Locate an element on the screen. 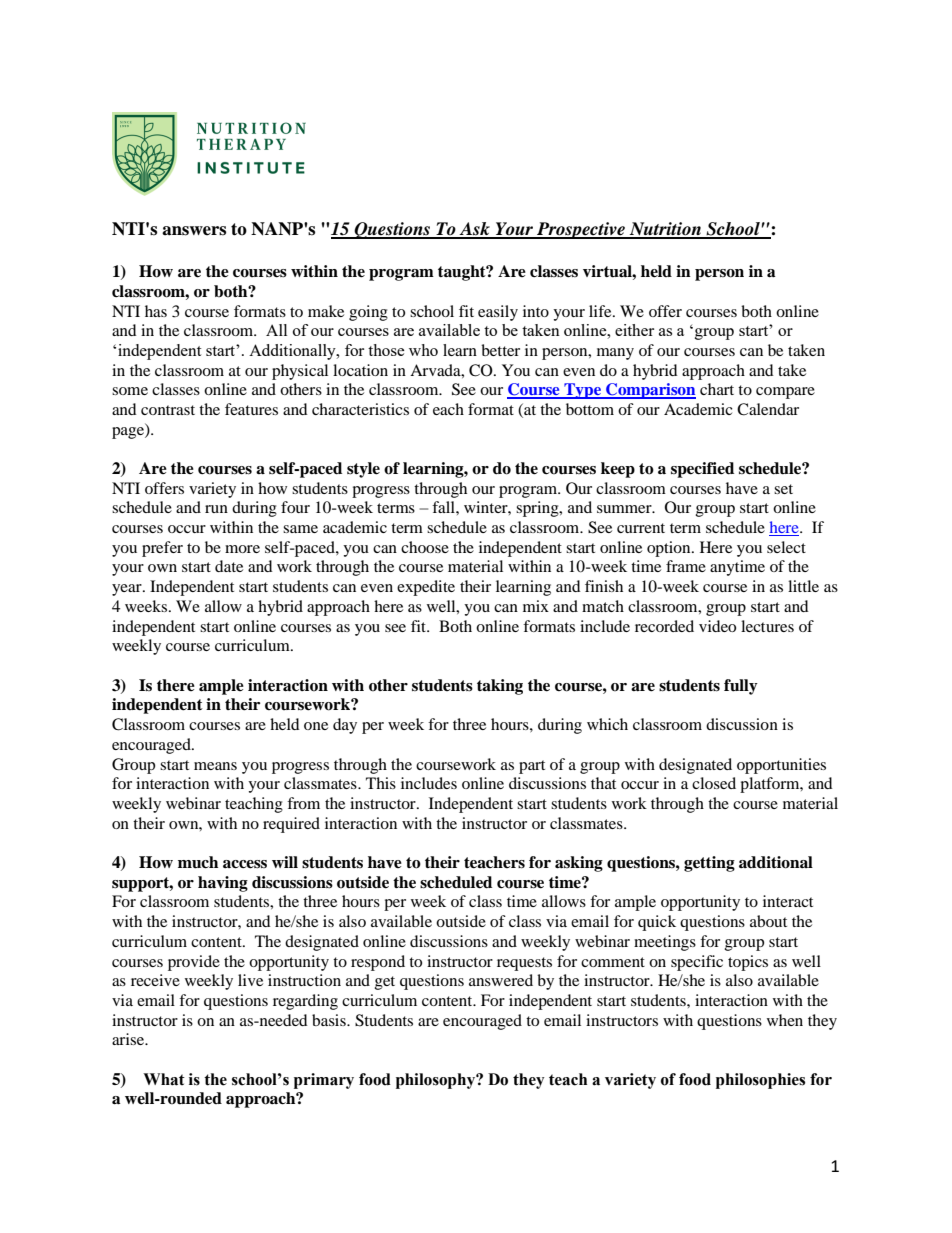  taking is located at coordinates (500, 687).
